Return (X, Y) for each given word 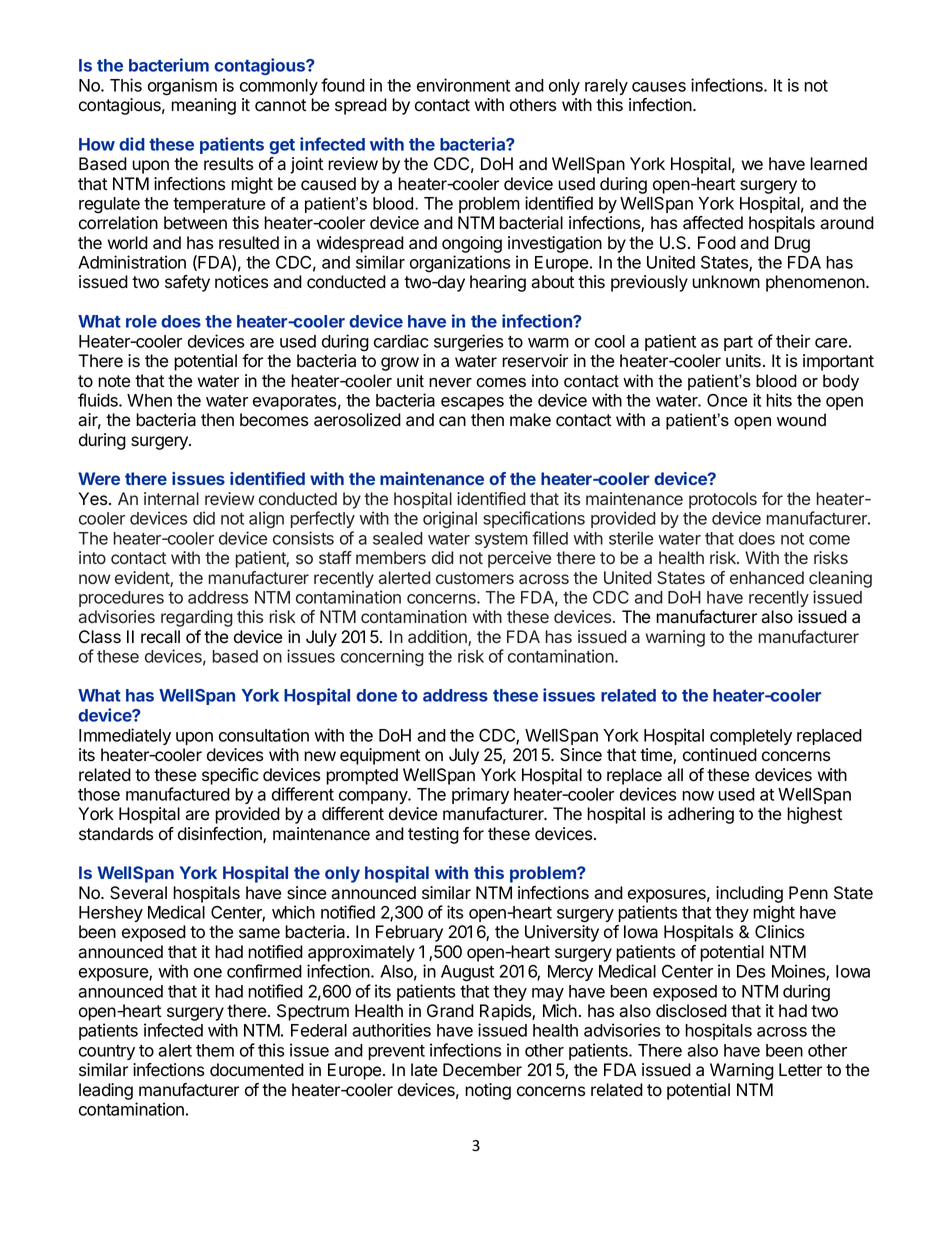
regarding (197, 618)
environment (463, 85)
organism (182, 87)
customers (475, 578)
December (482, 1070)
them (215, 1050)
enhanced (767, 578)
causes (659, 87)
